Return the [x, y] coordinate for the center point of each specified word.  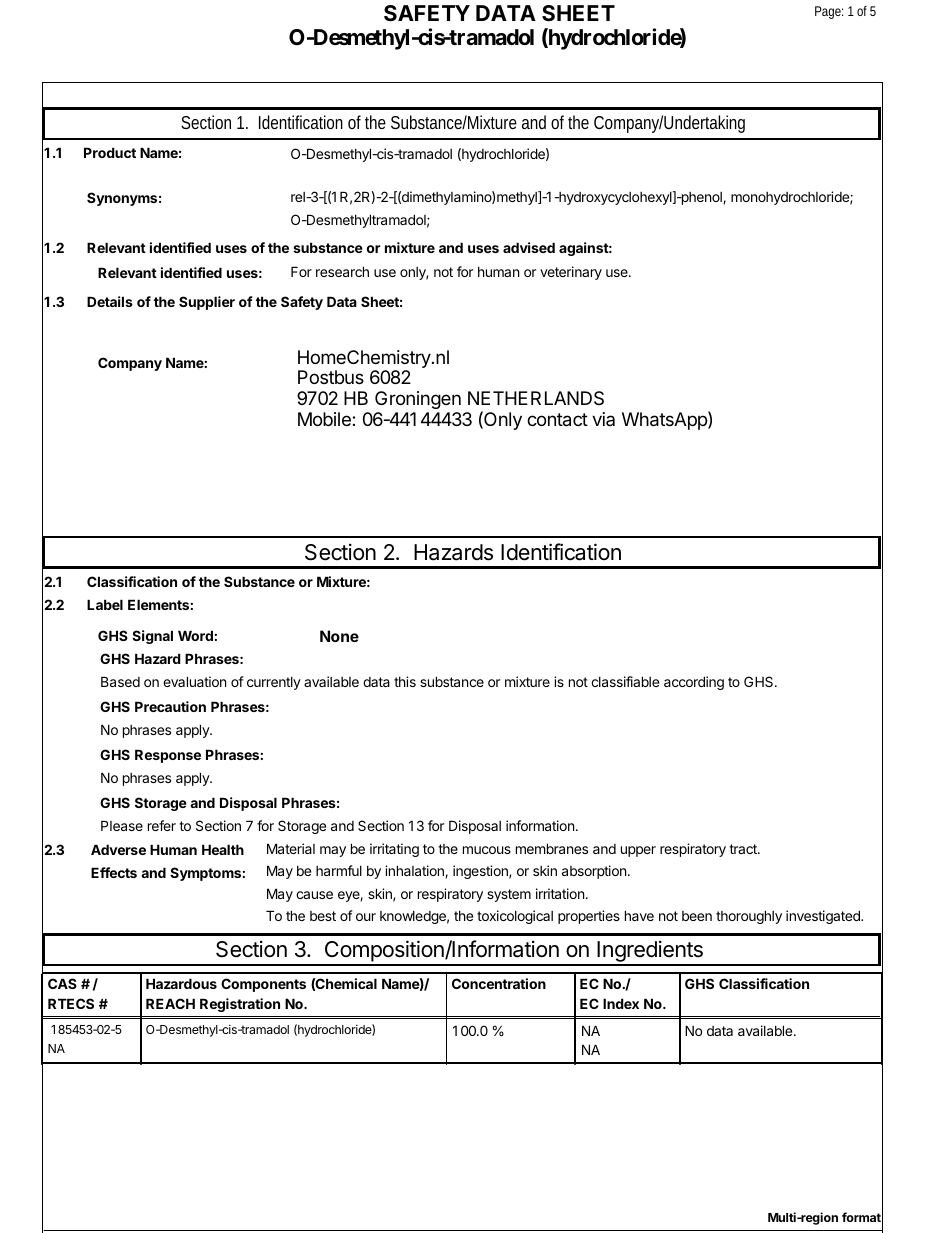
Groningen [418, 400]
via [603, 419]
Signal [152, 637]
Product [110, 152]
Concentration [499, 983]
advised [529, 247]
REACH [170, 1003]
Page [828, 12]
